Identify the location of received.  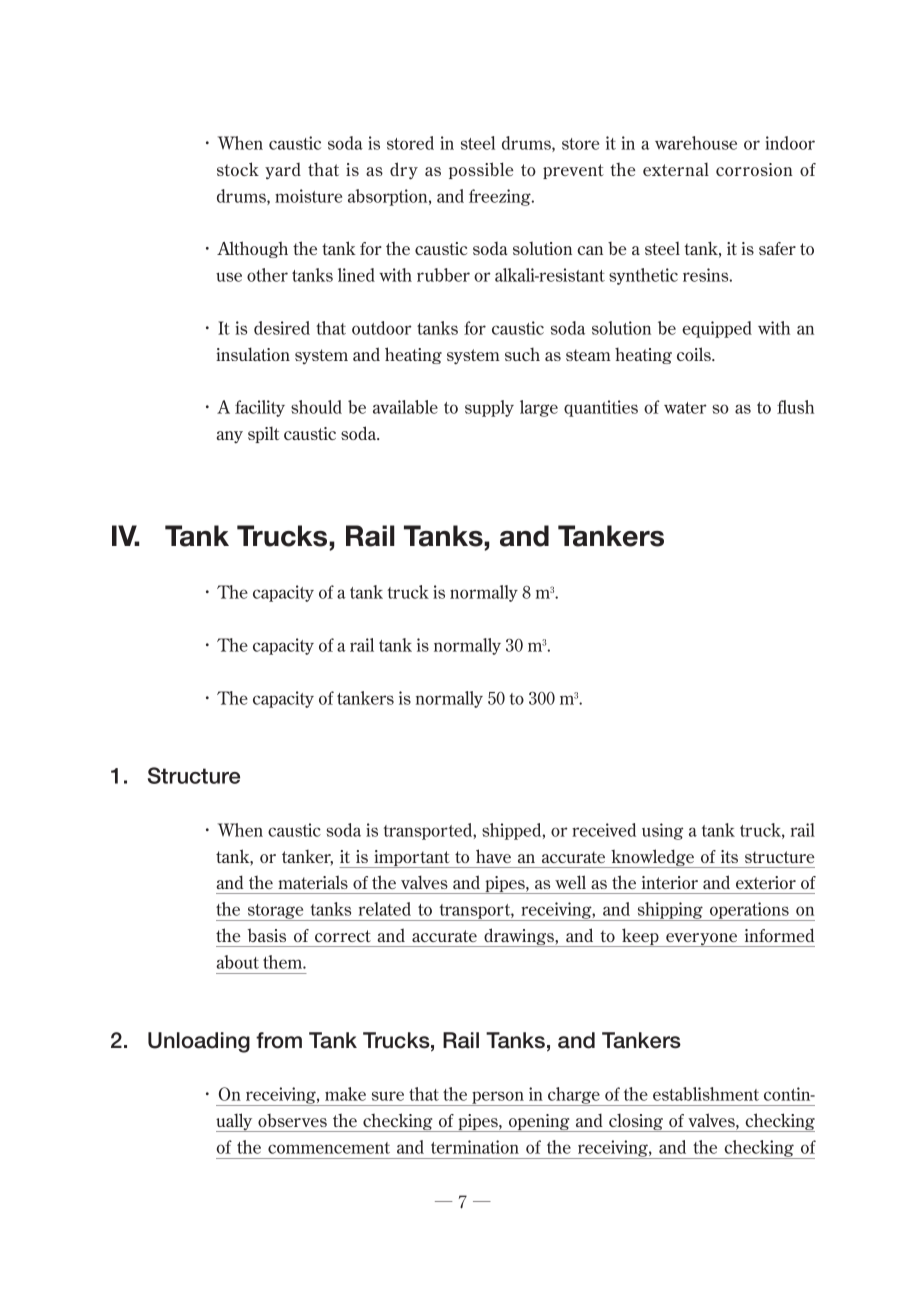
(604, 830).
